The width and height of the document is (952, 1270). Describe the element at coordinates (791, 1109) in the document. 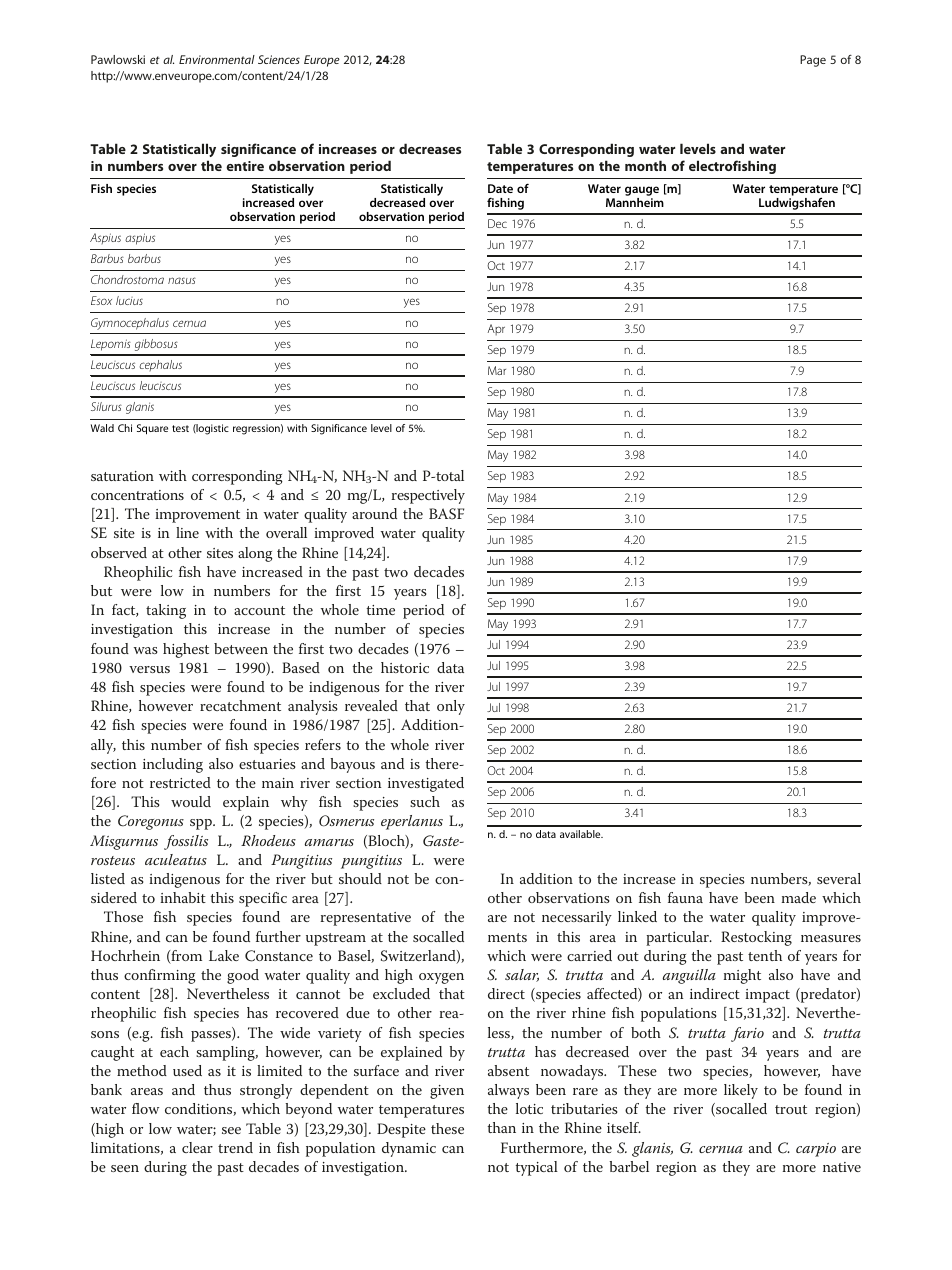

I see `trout` at that location.
